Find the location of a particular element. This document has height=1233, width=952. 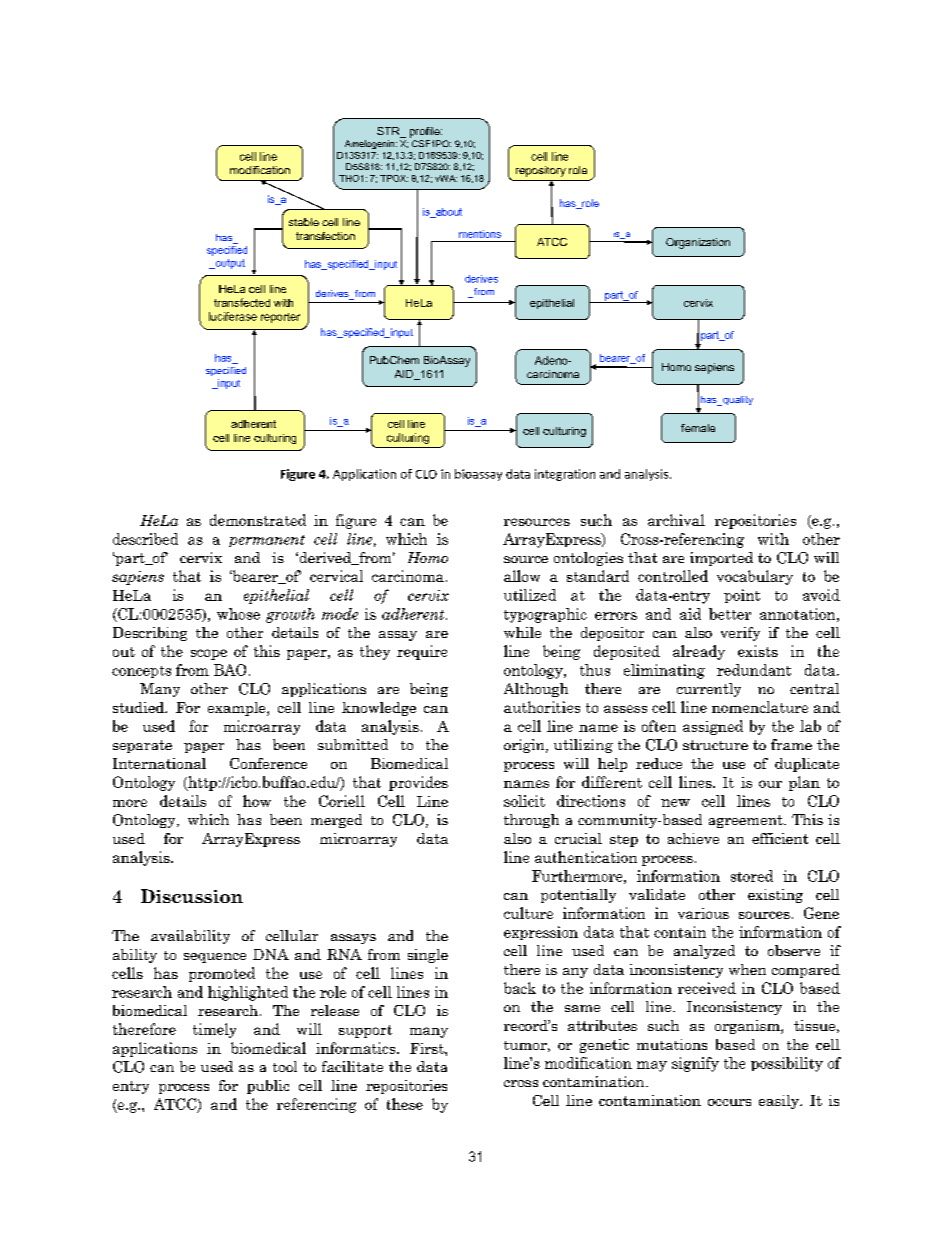

through is located at coordinates (531, 821).
